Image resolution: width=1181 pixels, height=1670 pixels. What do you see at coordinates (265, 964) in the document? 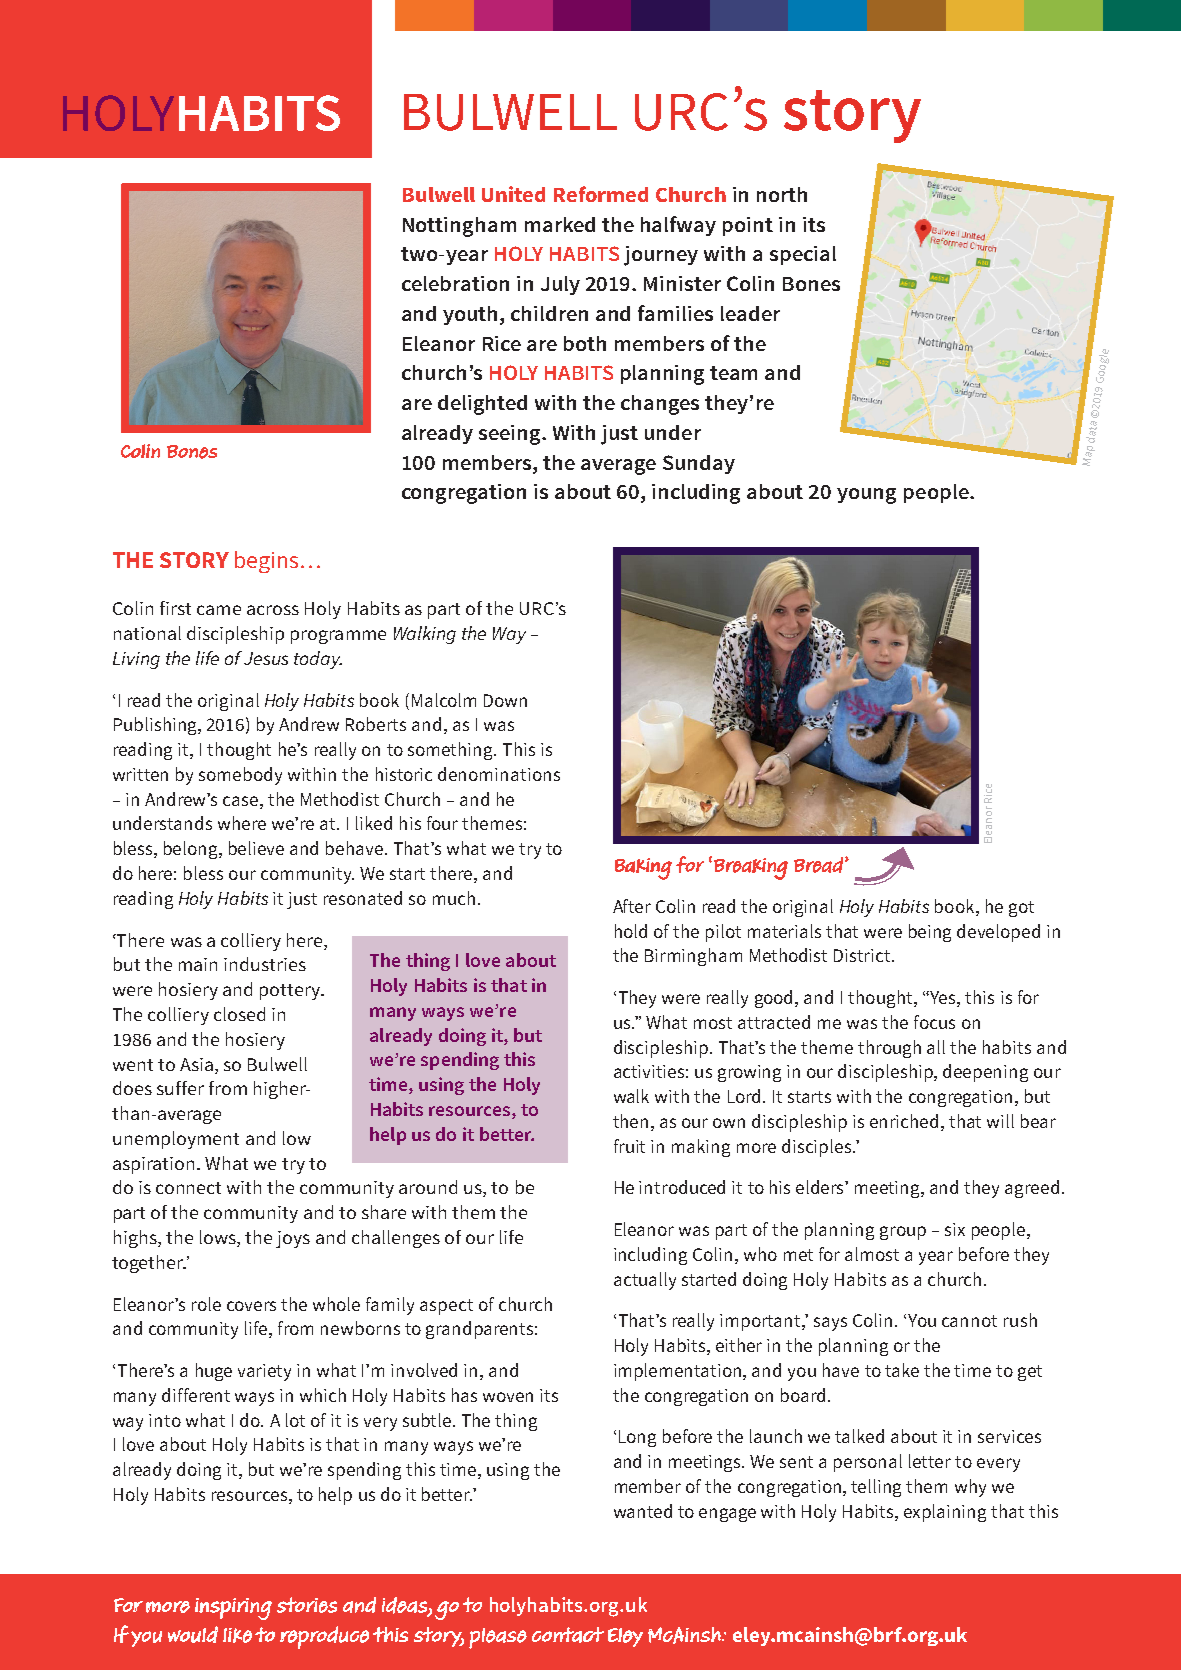
I see `industries` at bounding box center [265, 964].
